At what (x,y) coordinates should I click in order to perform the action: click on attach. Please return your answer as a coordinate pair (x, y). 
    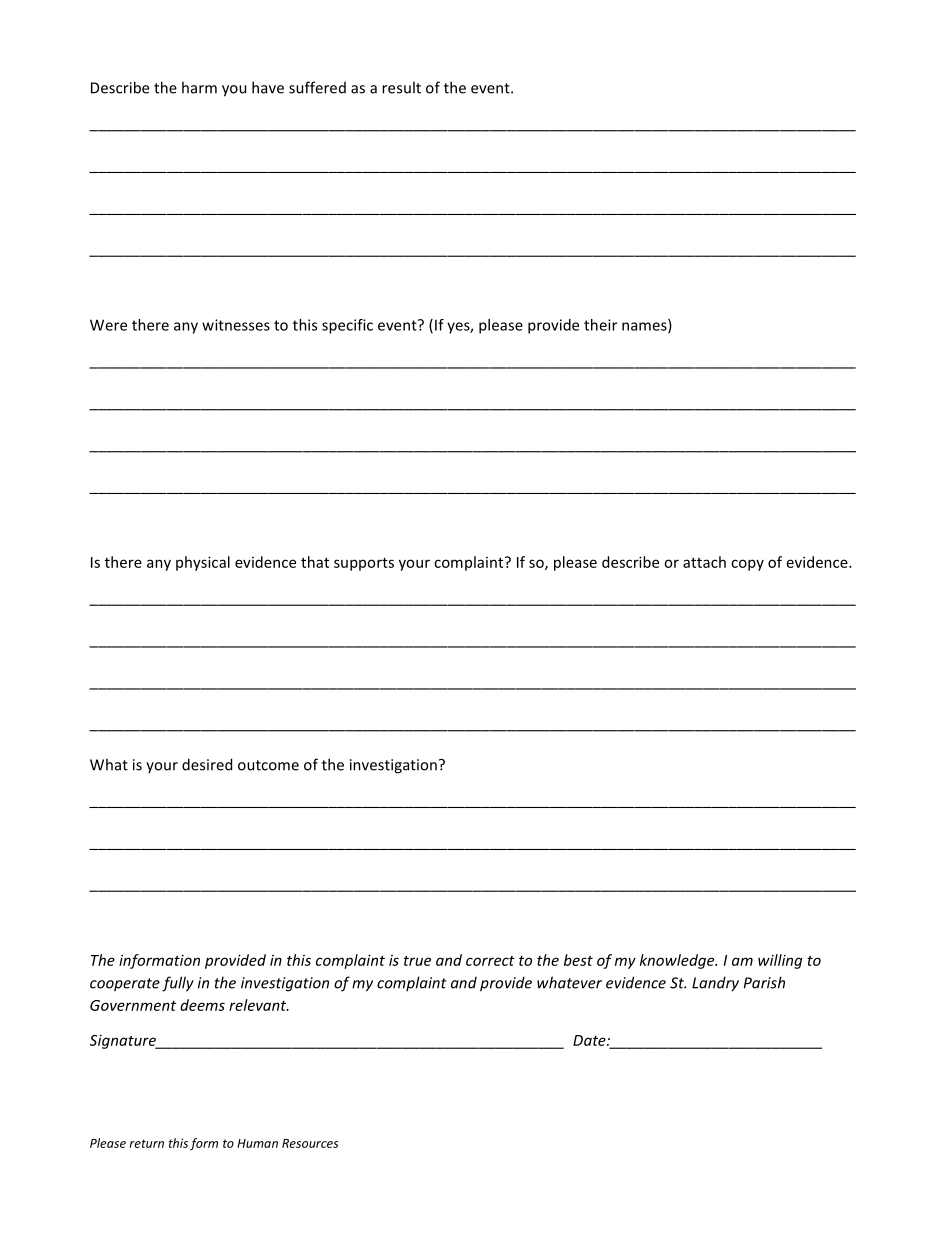
    Looking at the image, I should click on (704, 562).
